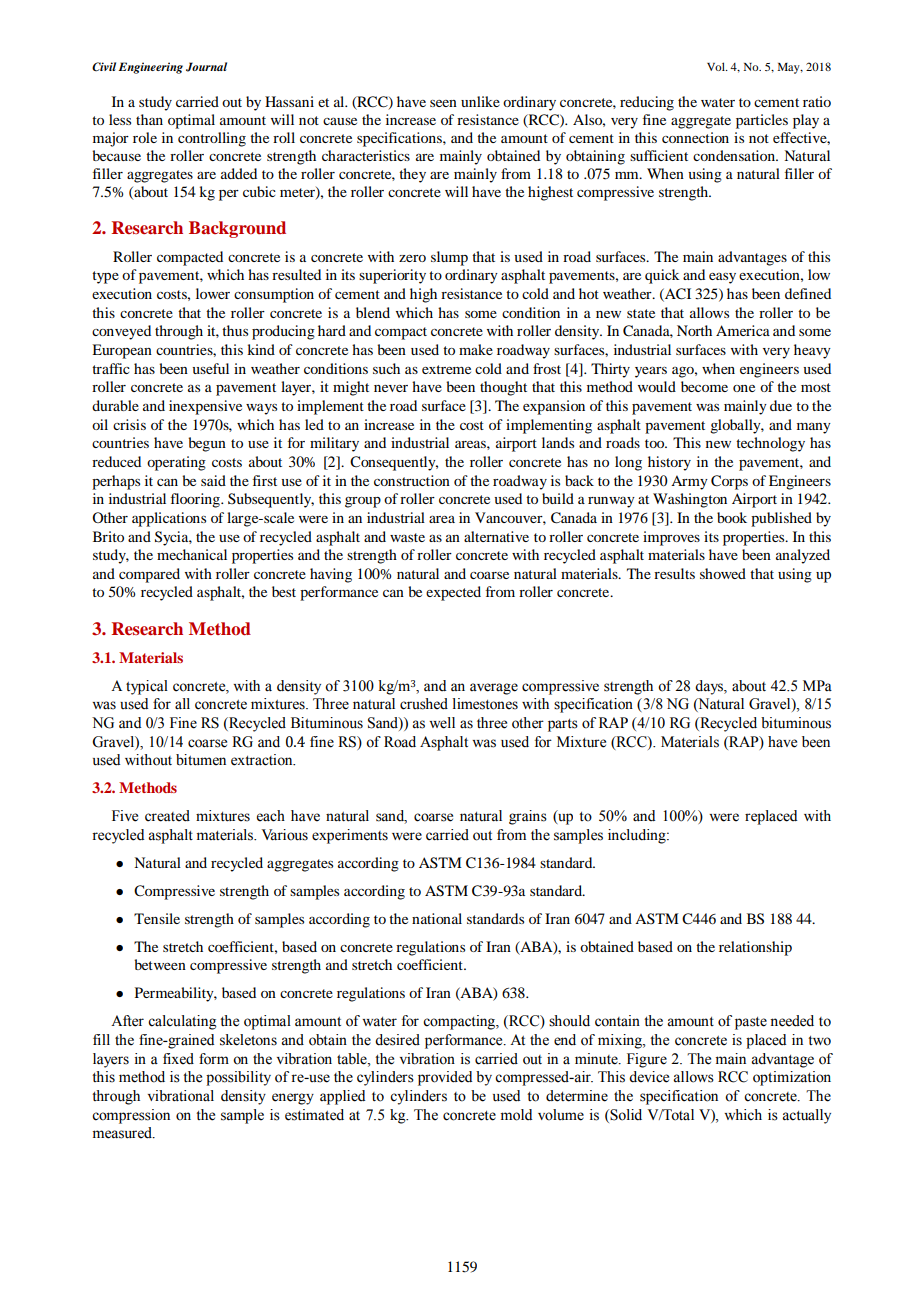  I want to click on than, so click(149, 119).
